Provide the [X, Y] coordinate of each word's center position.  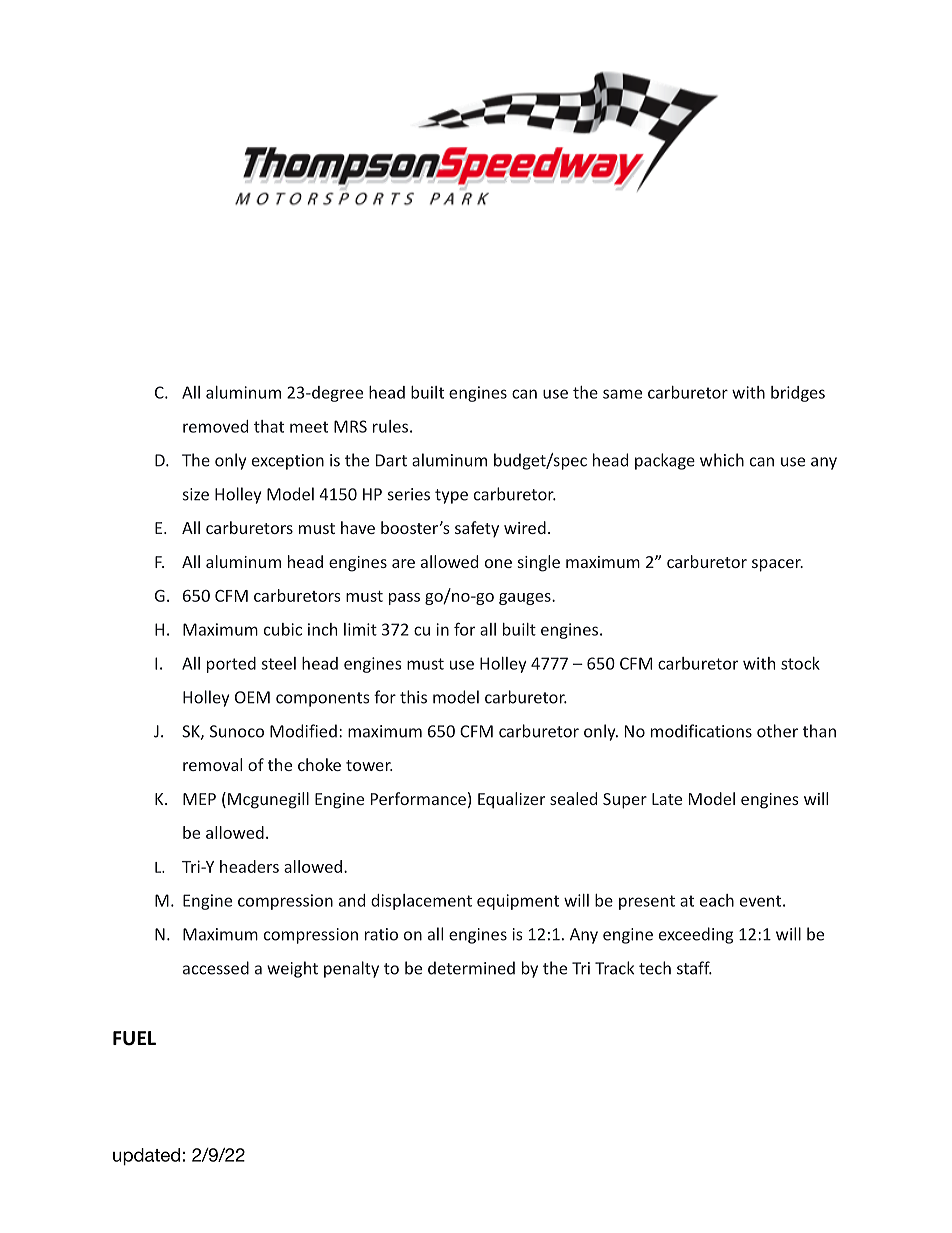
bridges [798, 394]
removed [215, 426]
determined [471, 968]
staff [694, 968]
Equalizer [511, 800]
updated [148, 1157]
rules [390, 426]
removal [212, 764]
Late [667, 799]
